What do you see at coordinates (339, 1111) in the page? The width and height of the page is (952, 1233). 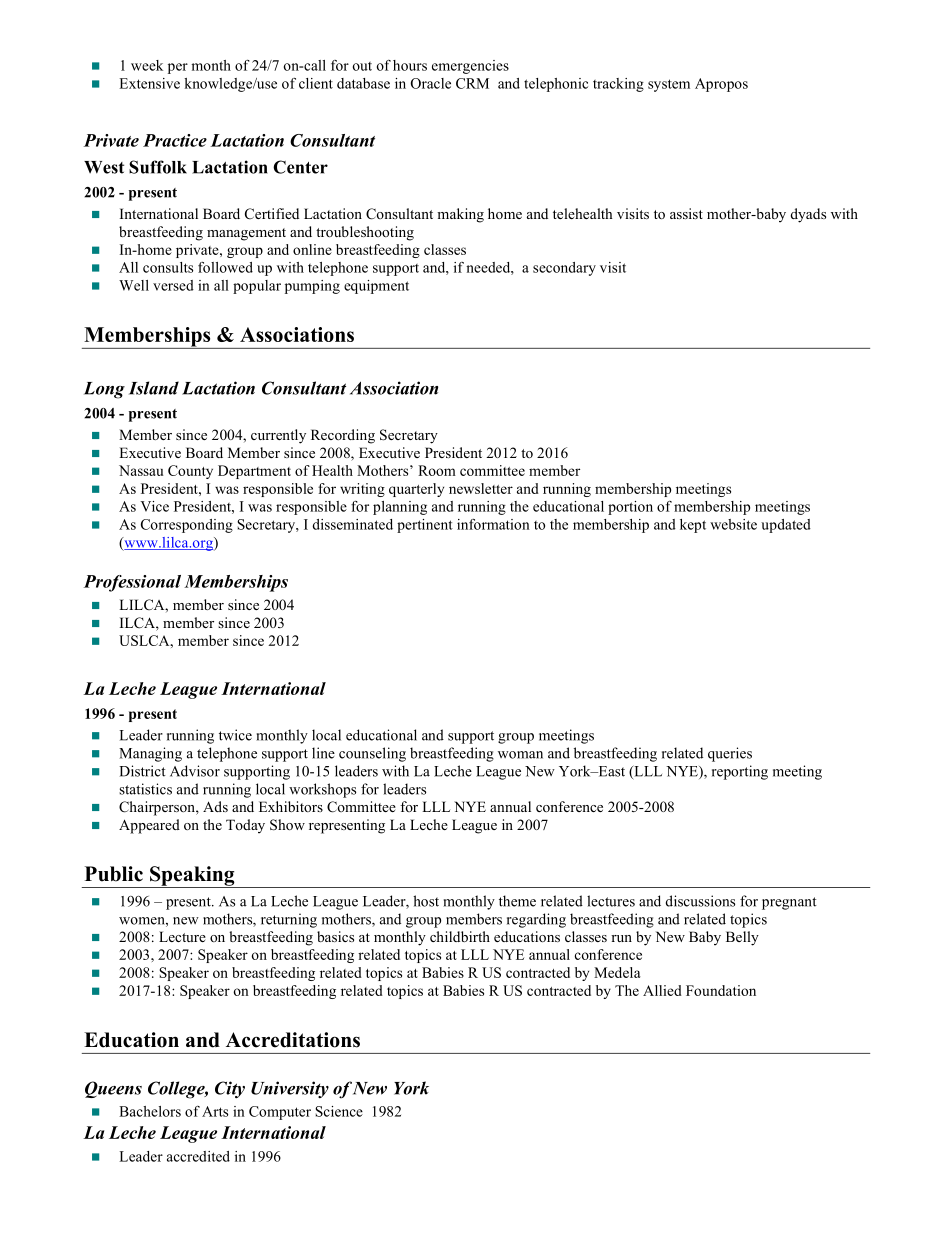 I see `Science` at bounding box center [339, 1111].
